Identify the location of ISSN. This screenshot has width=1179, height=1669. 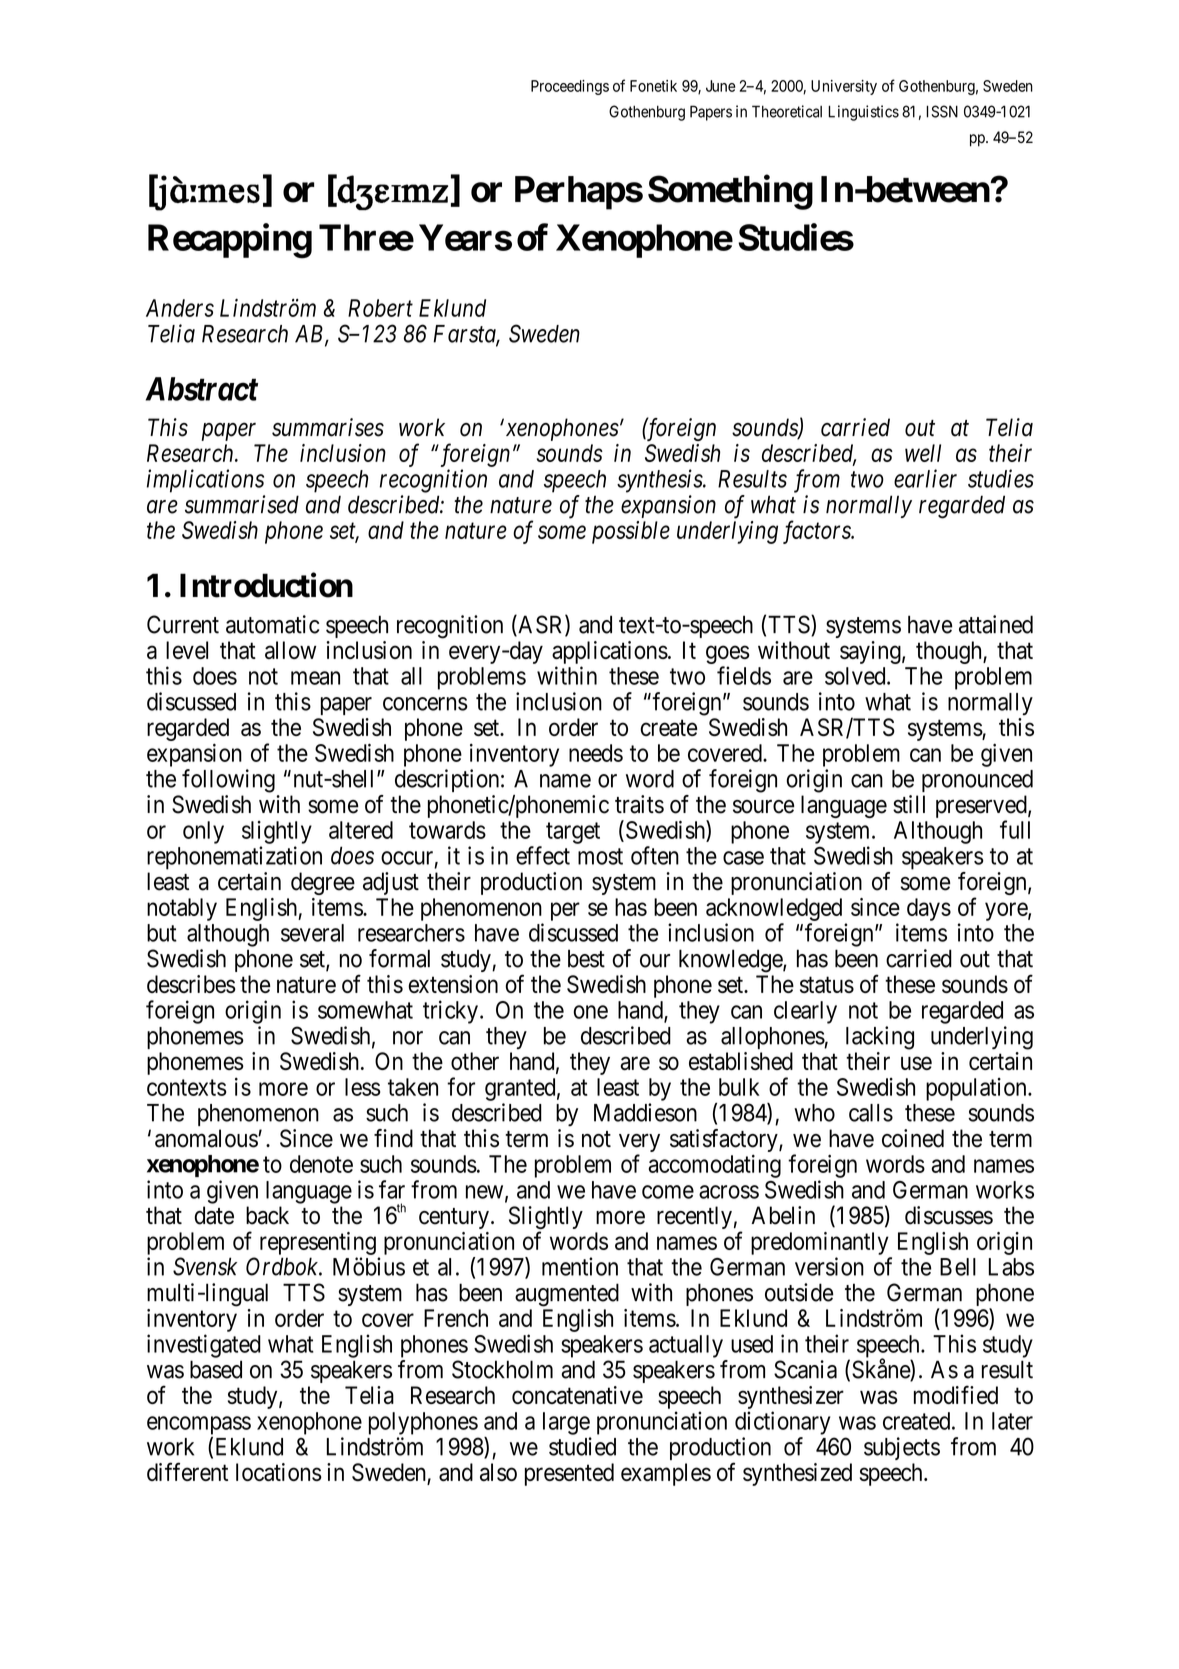
(942, 111).
